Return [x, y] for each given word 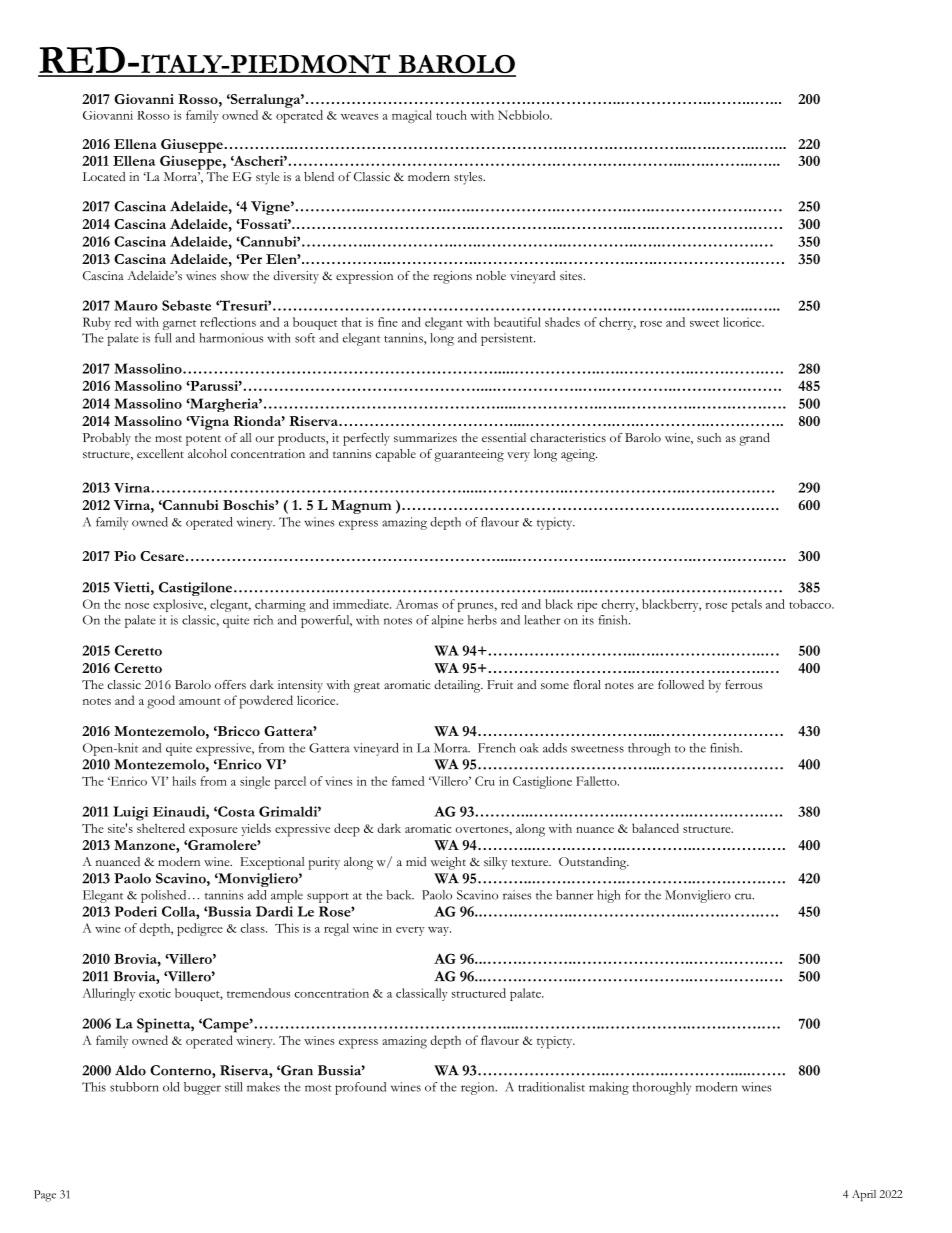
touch [451, 115]
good [161, 702]
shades [562, 322]
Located [104, 176]
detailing [458, 686]
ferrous [744, 684]
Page [45, 1196]
